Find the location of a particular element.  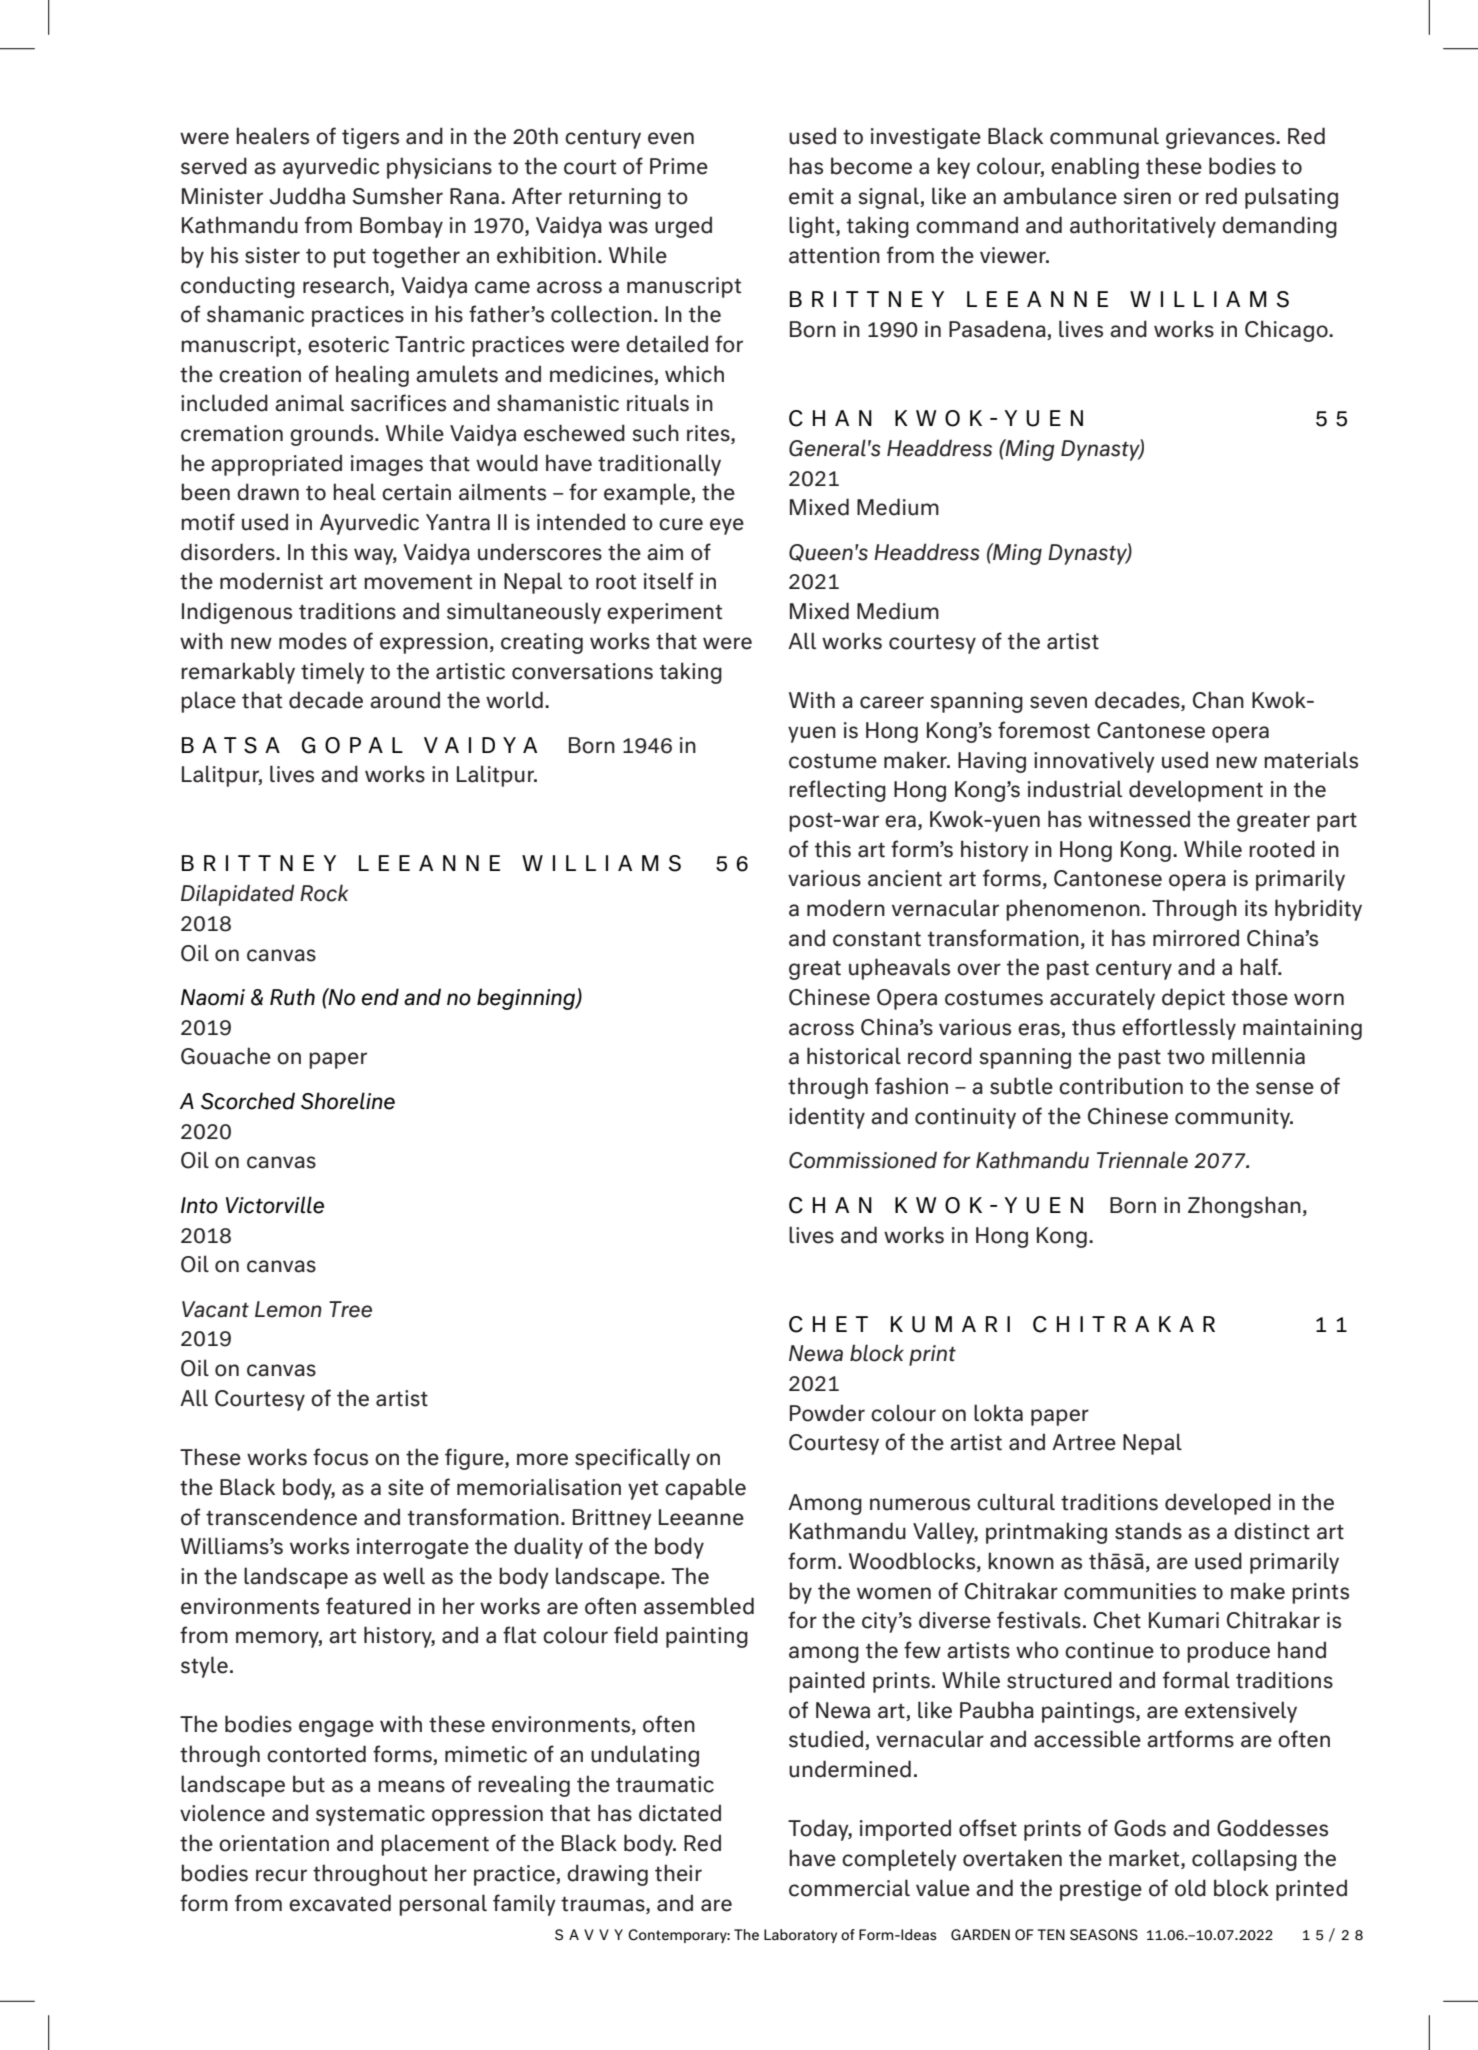

emit is located at coordinates (811, 196).
